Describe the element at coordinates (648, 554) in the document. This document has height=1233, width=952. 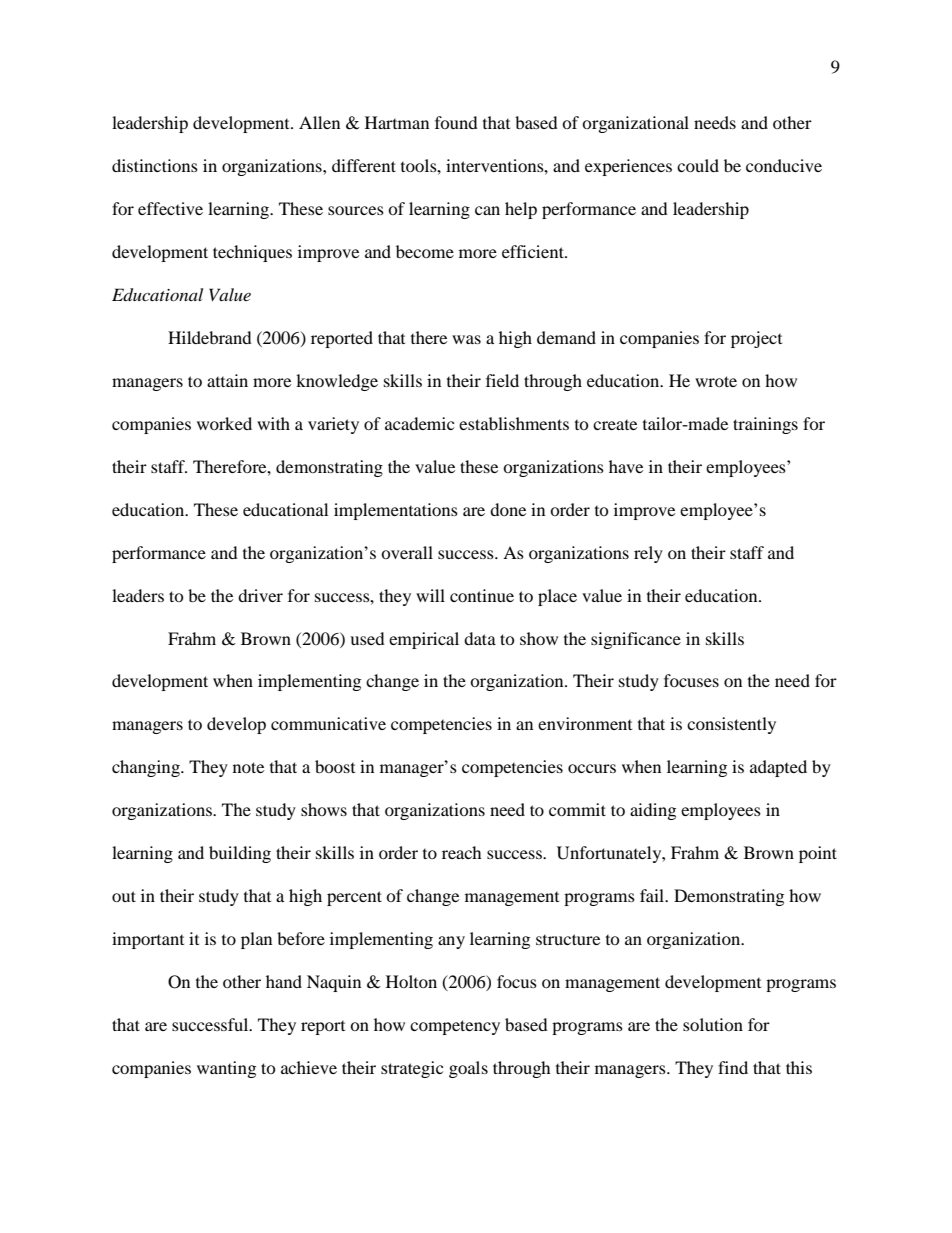
I see `rely` at that location.
